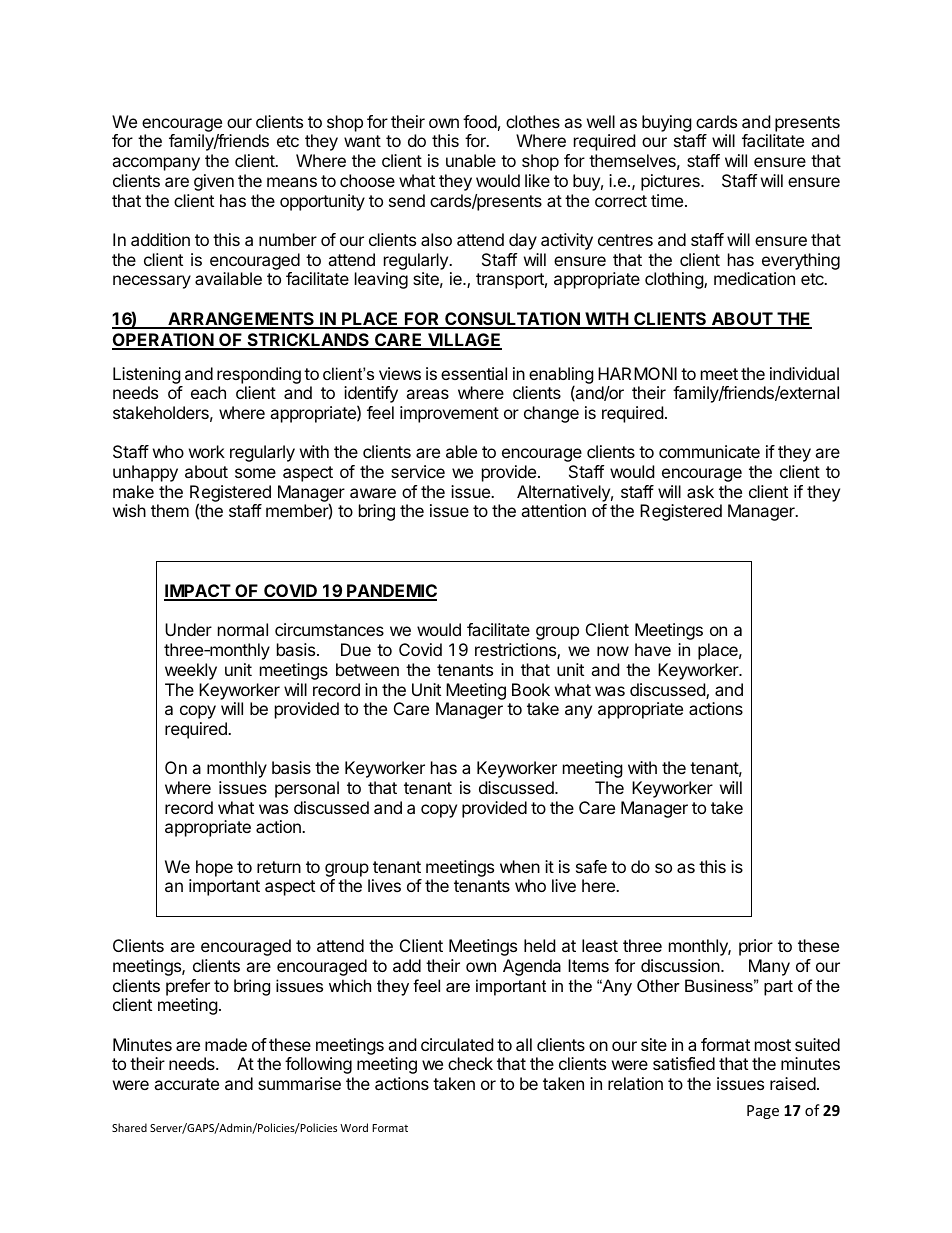 The height and width of the page is (1233, 952). I want to click on pictures, so click(671, 182).
